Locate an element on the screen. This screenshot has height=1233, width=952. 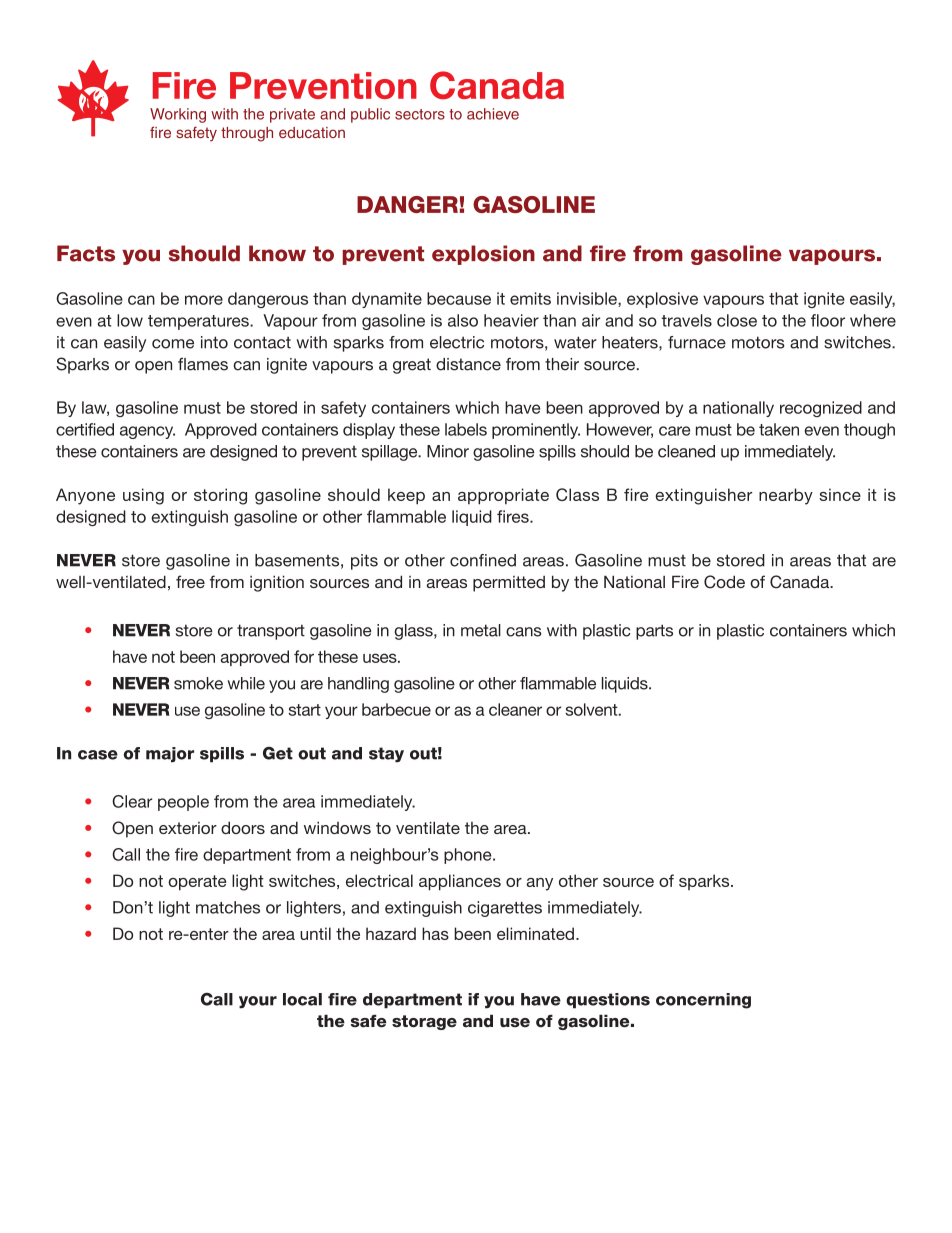
taken is located at coordinates (779, 429).
